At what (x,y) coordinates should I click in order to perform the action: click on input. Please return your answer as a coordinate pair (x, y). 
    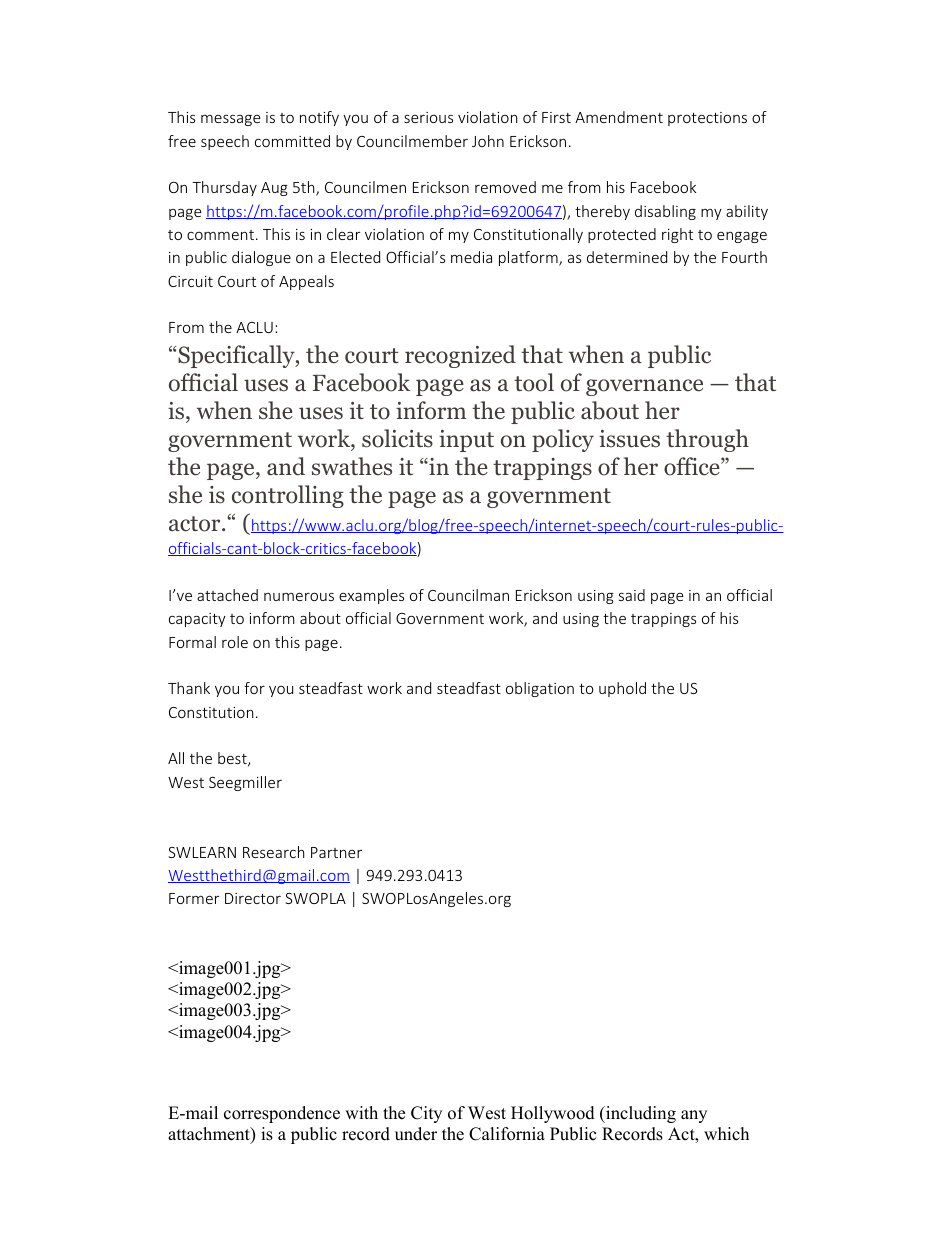
    Looking at the image, I should click on (466, 441).
